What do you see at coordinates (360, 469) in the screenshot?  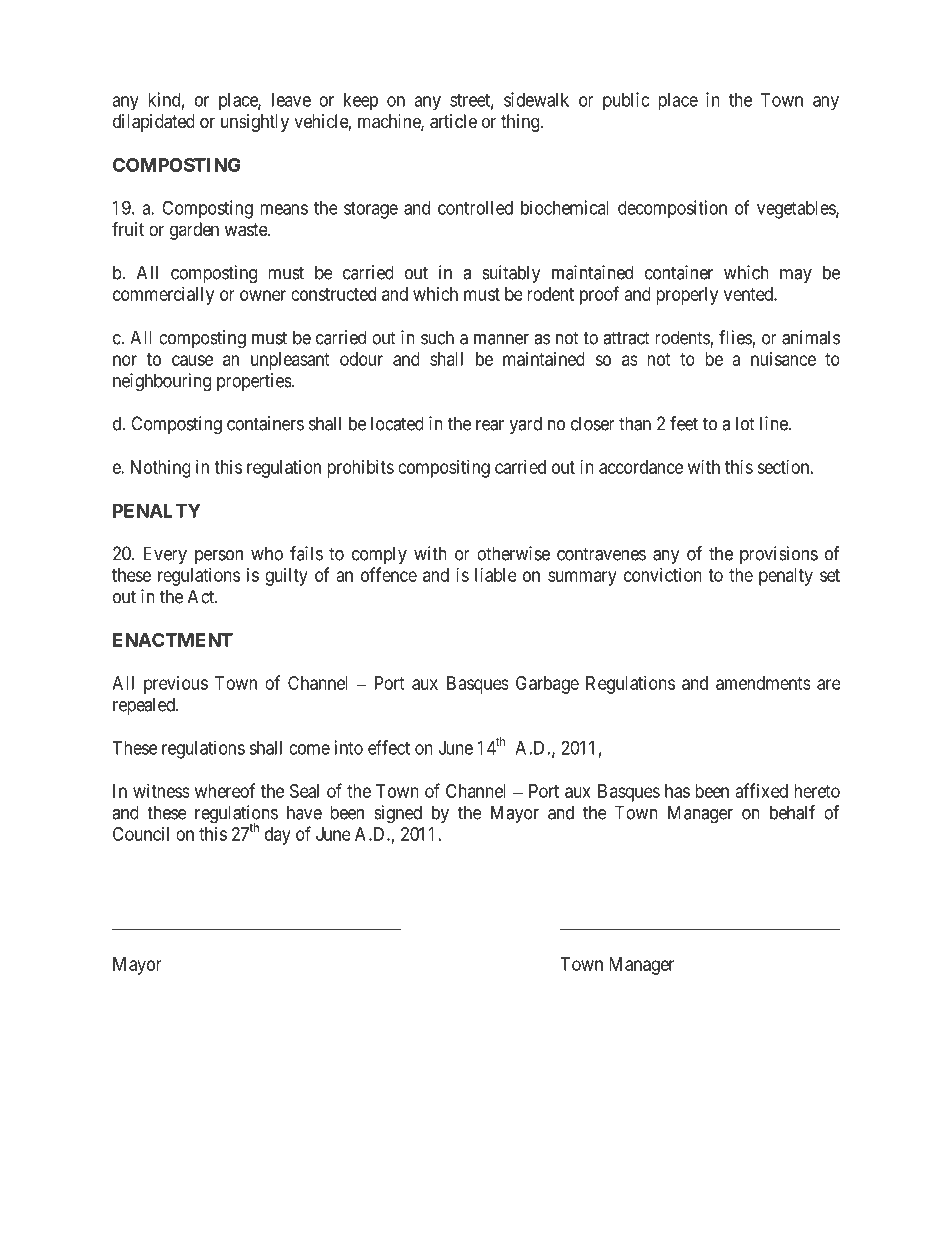 I see `prohibits` at bounding box center [360, 469].
